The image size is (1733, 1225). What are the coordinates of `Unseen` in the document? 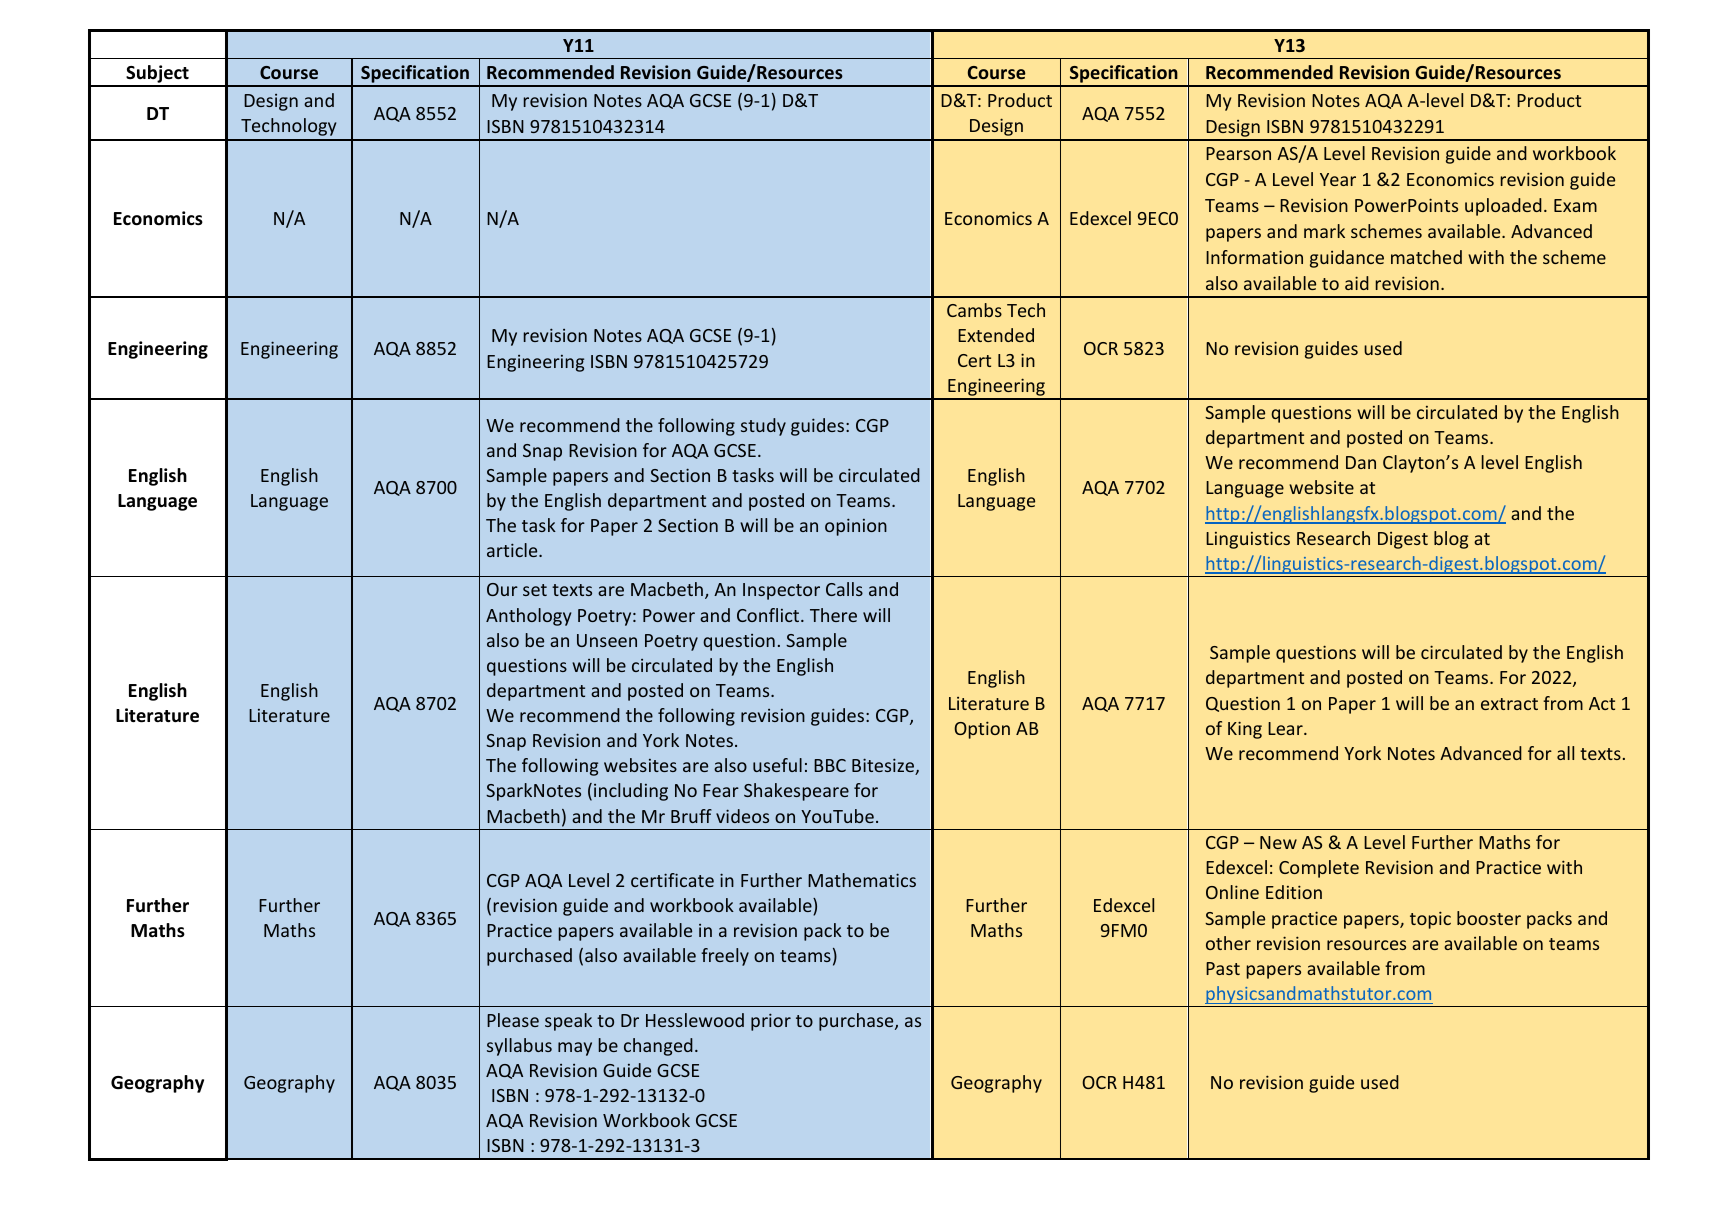 It's located at (607, 640).
